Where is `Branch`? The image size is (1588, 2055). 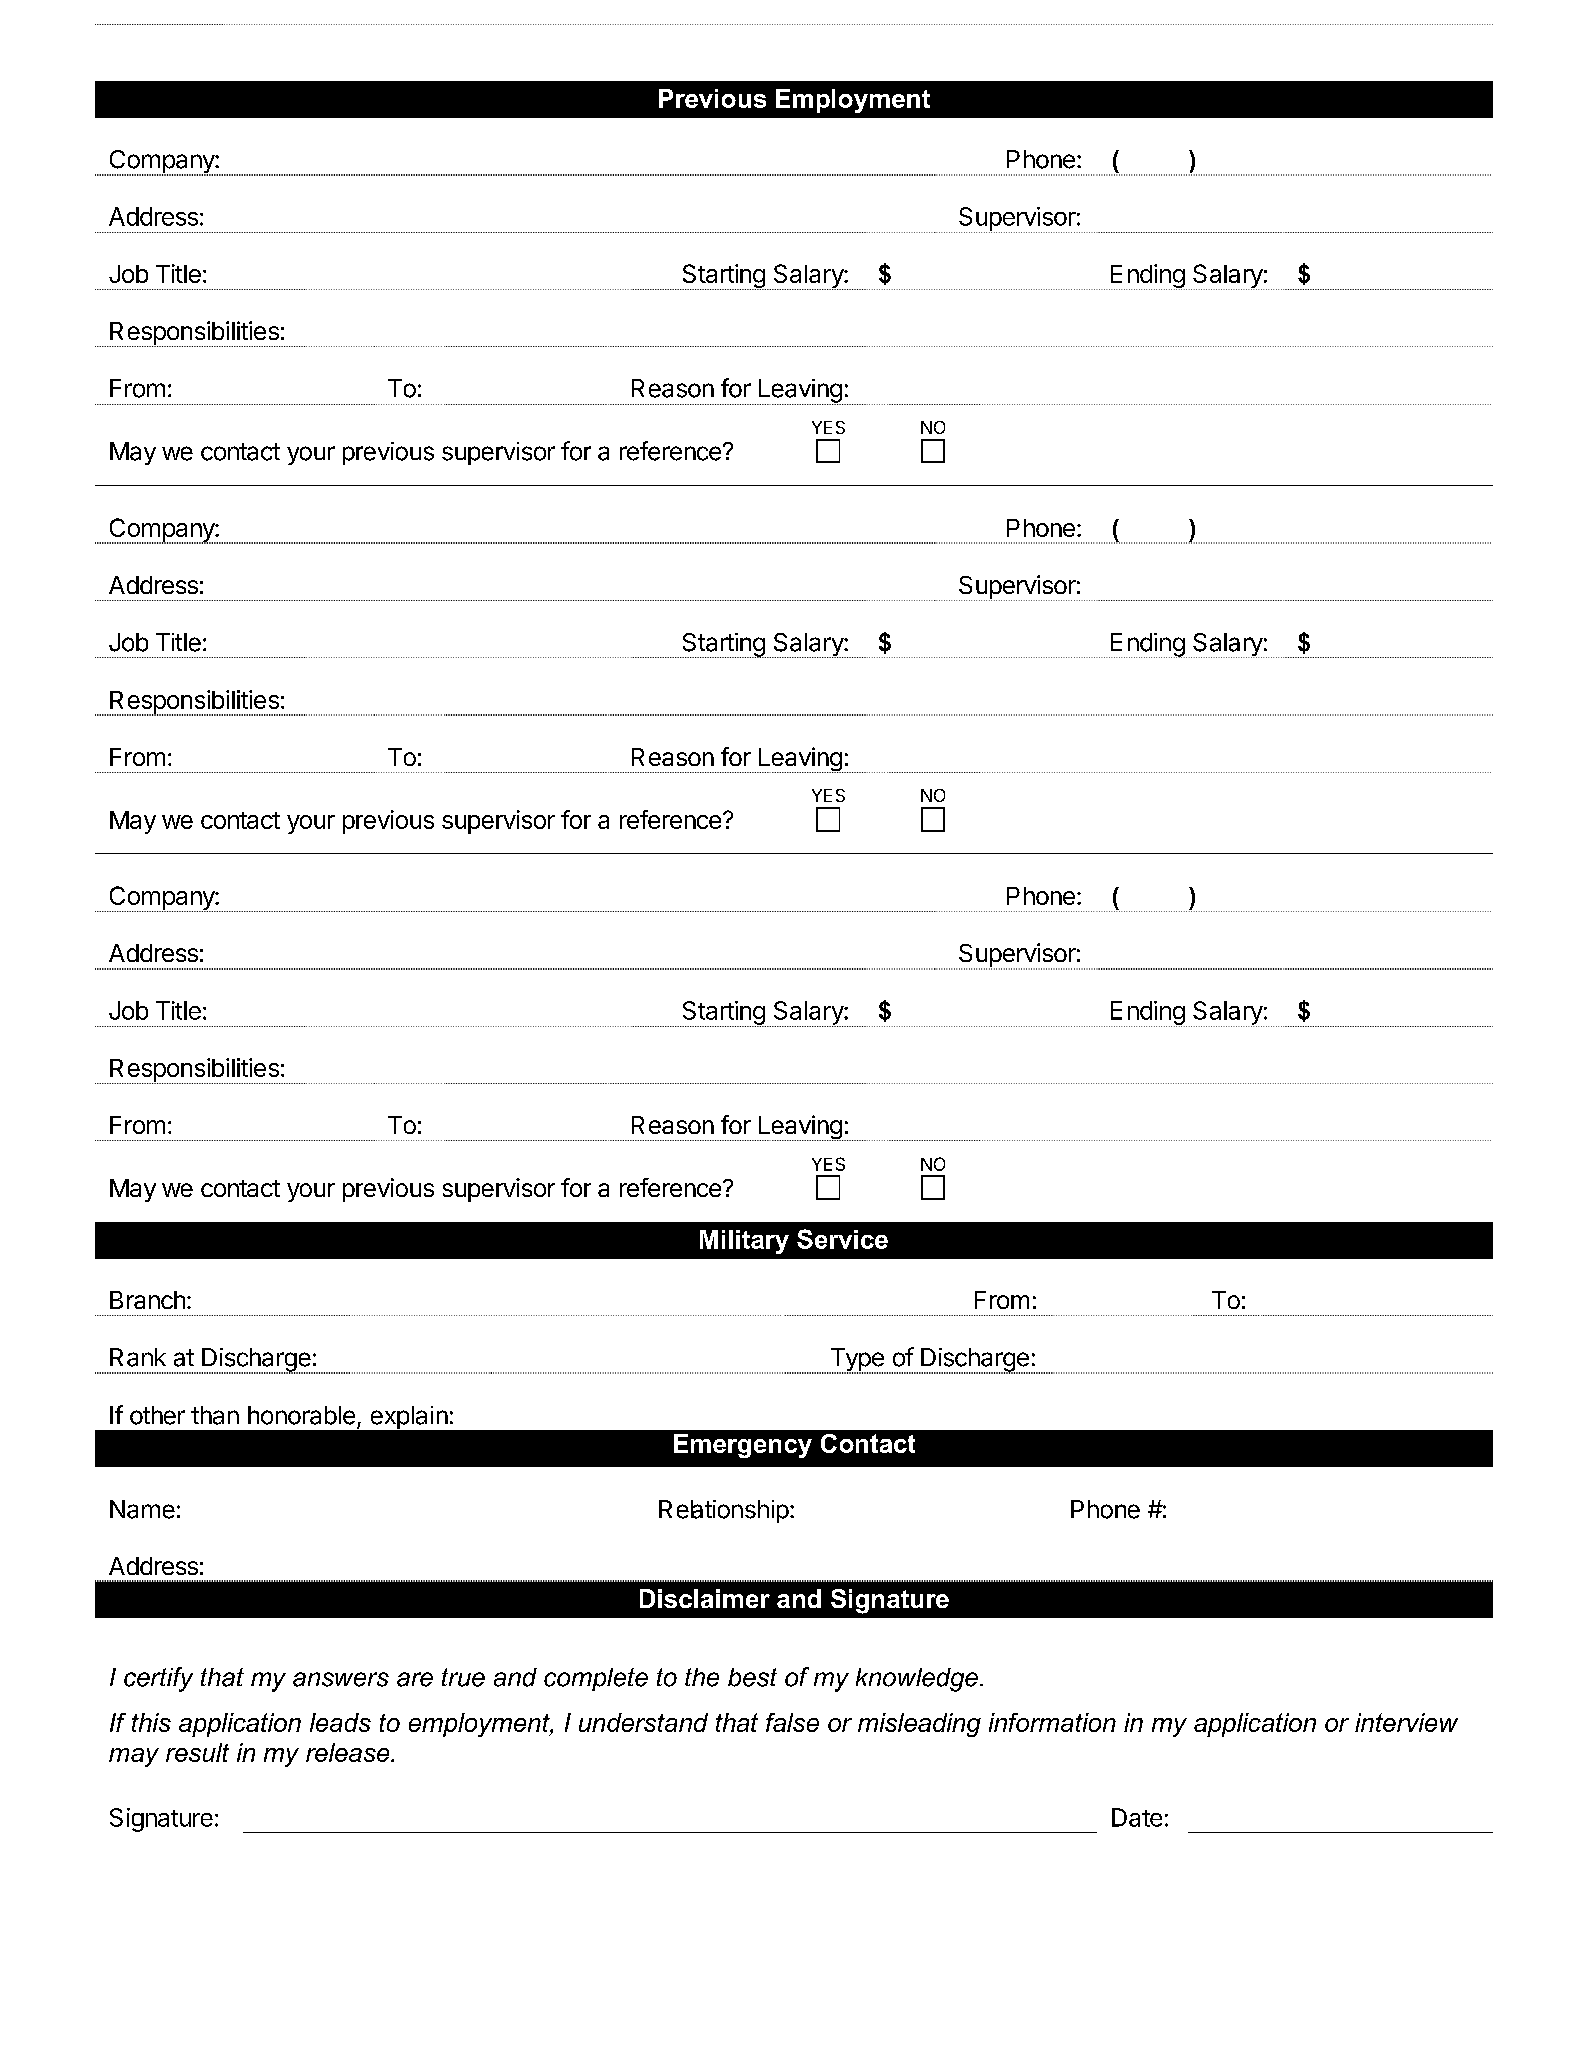 Branch is located at coordinates (147, 1300).
